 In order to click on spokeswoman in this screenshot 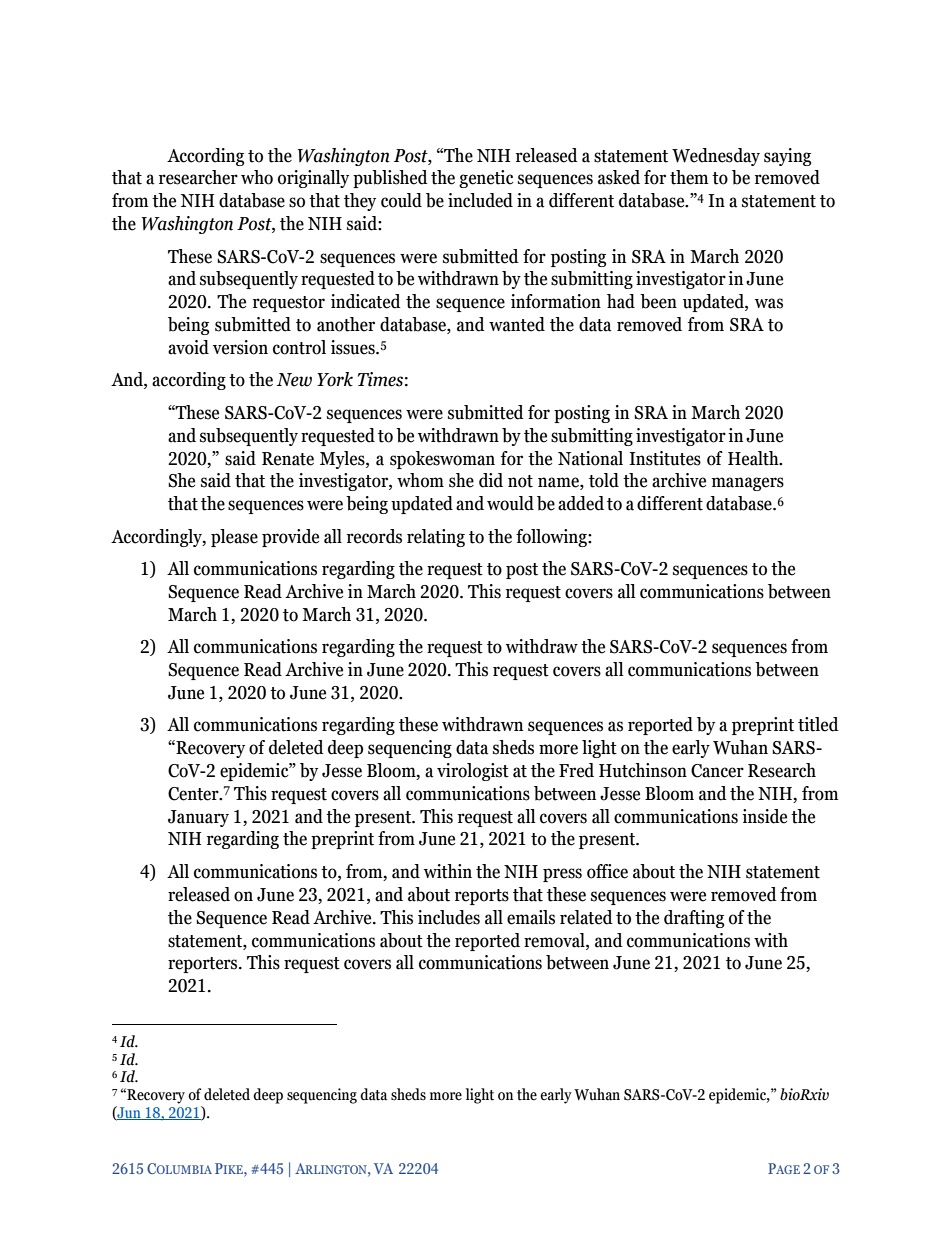, I will do `click(442, 460)`.
